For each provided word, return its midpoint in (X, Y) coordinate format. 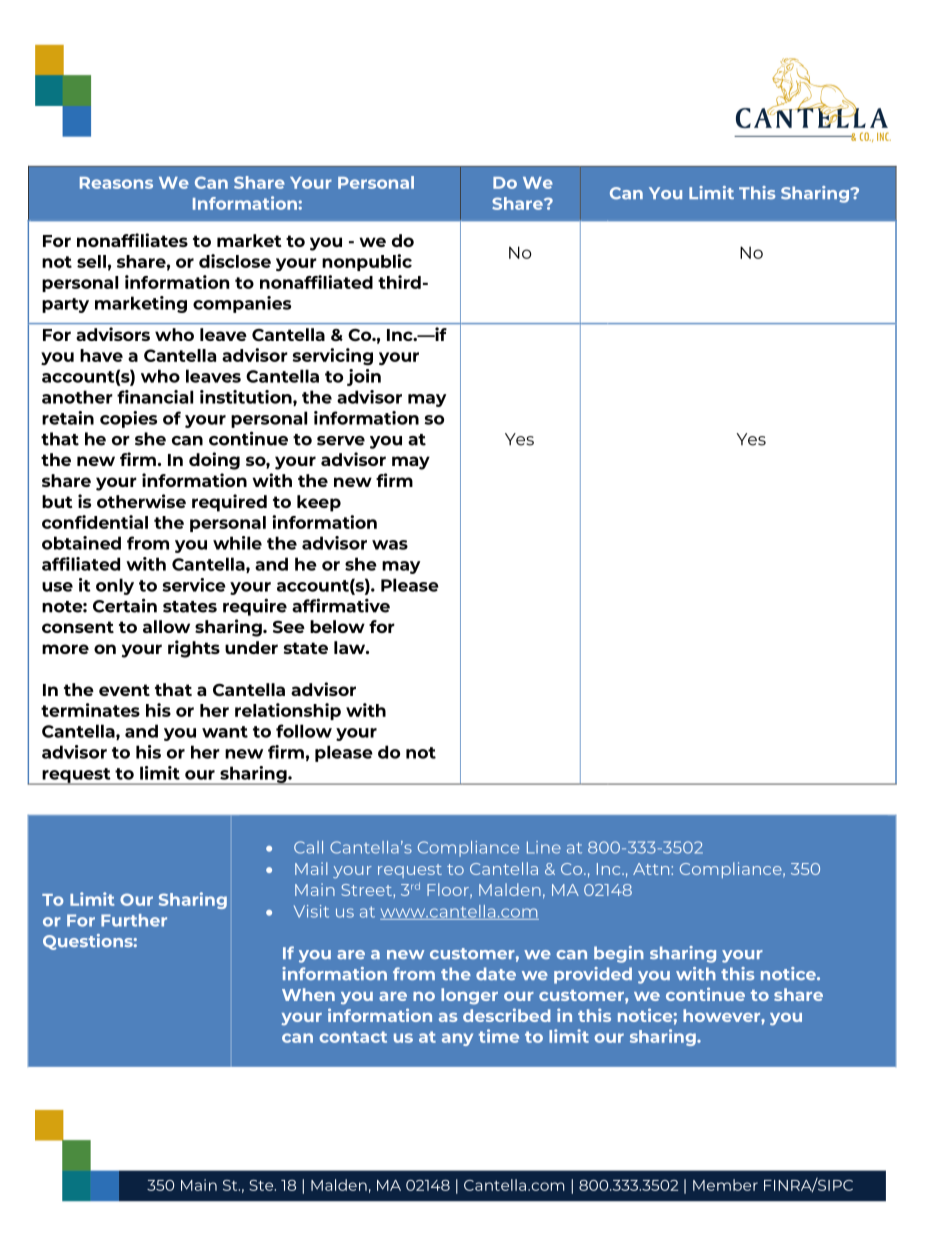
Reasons (116, 183)
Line (544, 847)
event (124, 690)
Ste (262, 1185)
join (364, 377)
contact (353, 1037)
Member (725, 1185)
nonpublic (367, 262)
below (337, 626)
